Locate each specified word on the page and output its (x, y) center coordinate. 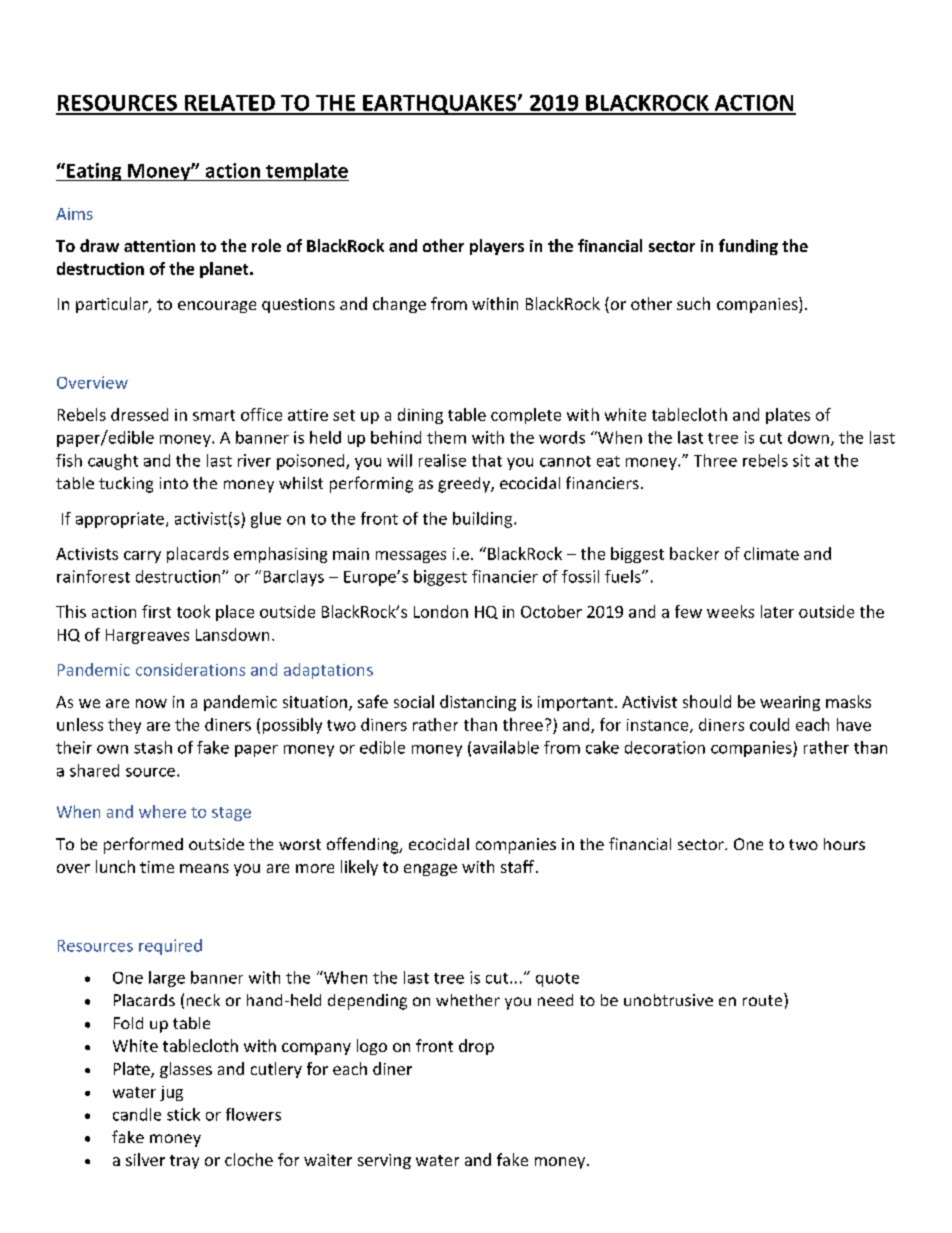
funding (748, 247)
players (497, 247)
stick (183, 1114)
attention (159, 246)
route (764, 999)
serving (384, 1161)
